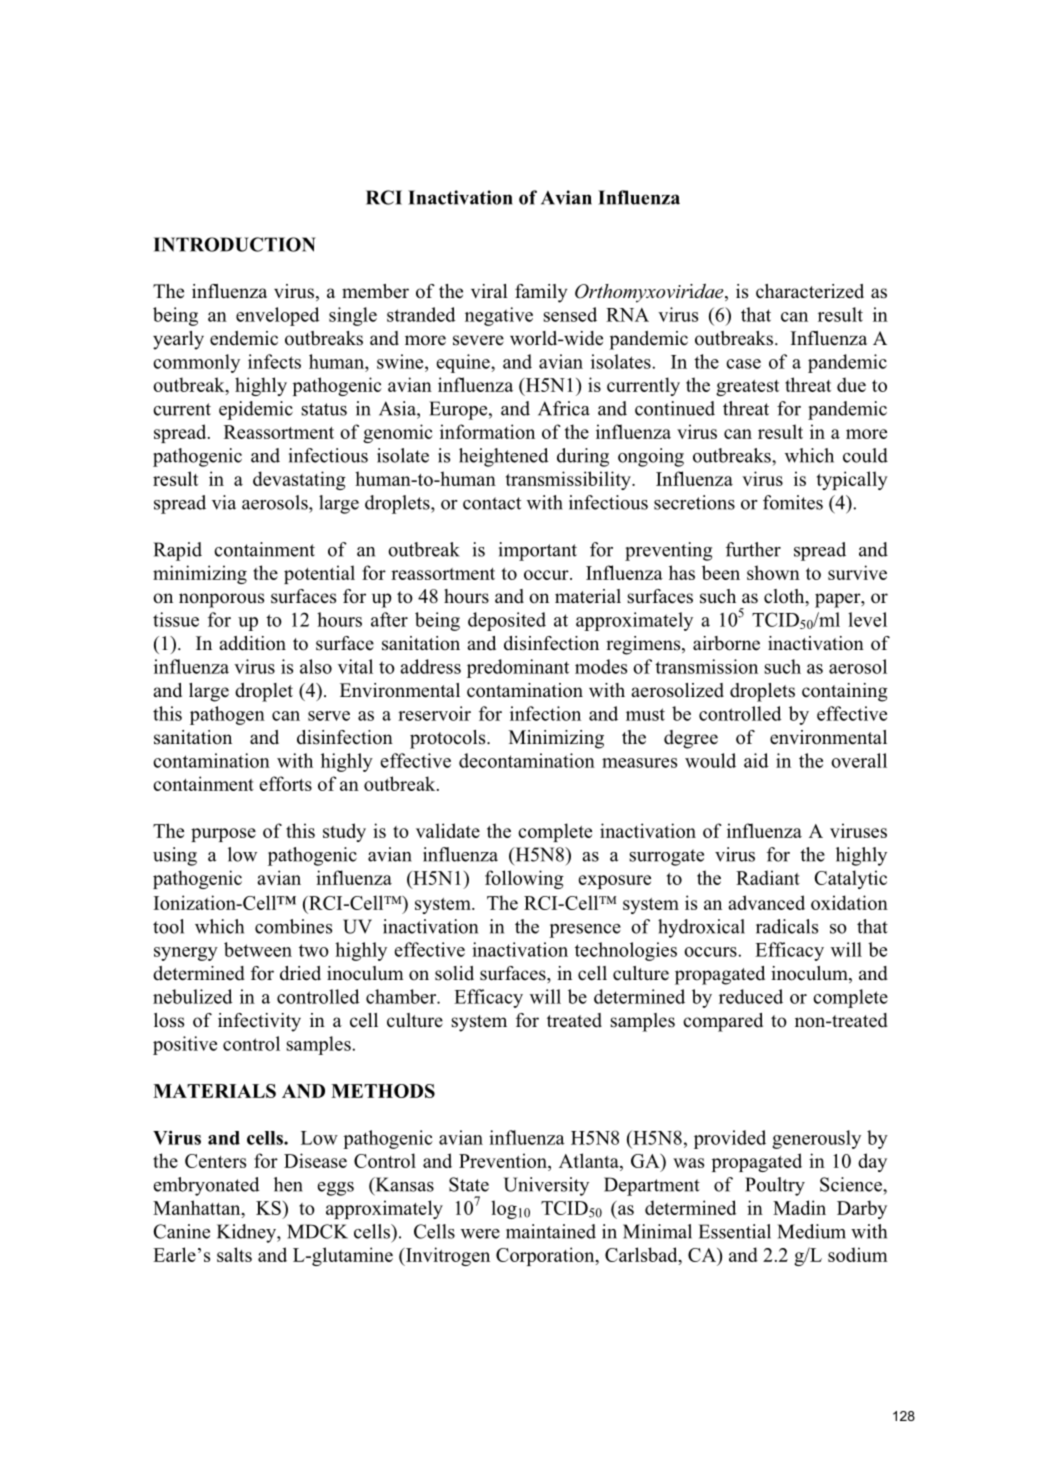 Image resolution: width=1041 pixels, height=1473 pixels. I want to click on family, so click(541, 293).
